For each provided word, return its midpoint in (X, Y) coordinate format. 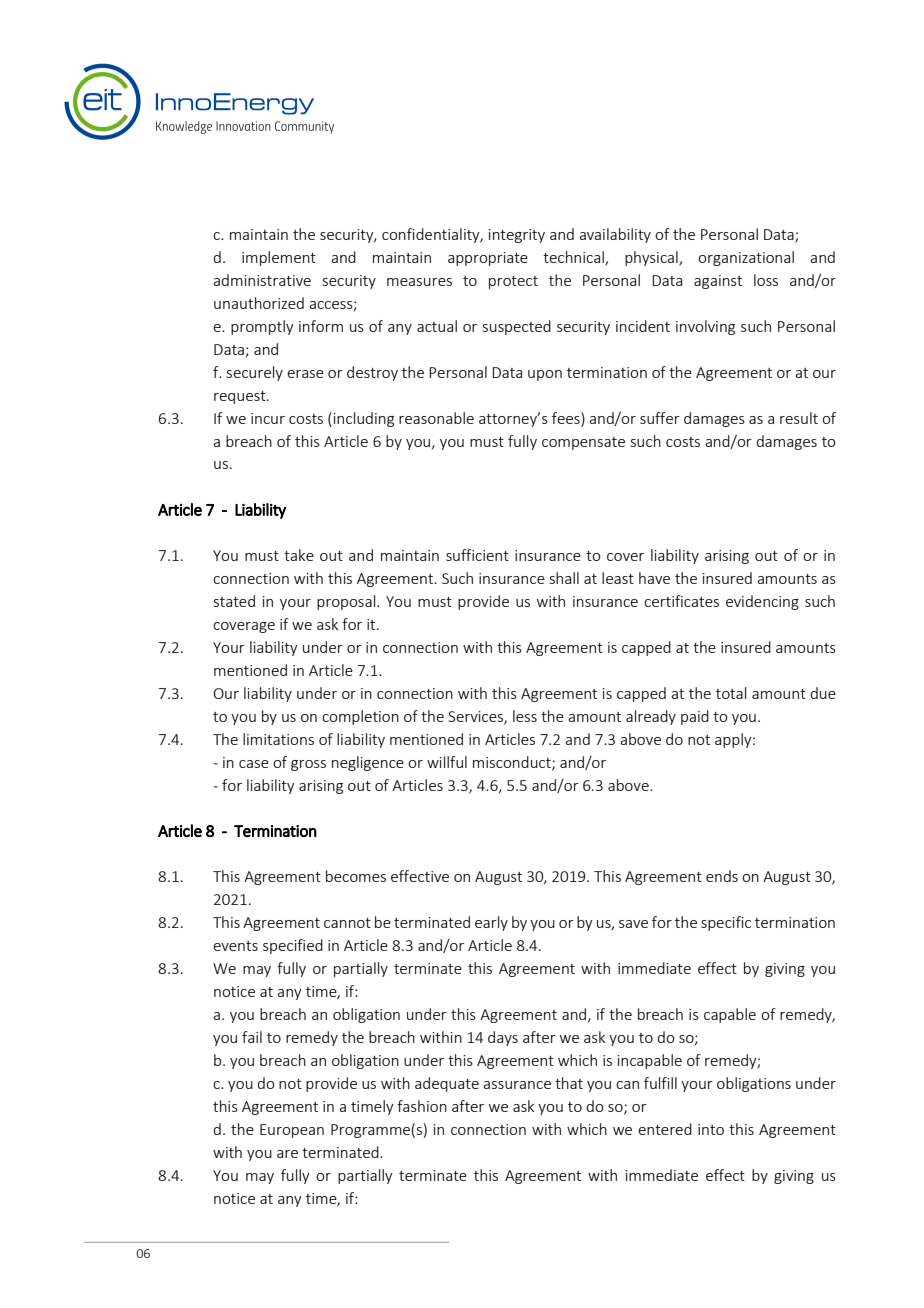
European (292, 1131)
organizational (746, 258)
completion (360, 717)
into (711, 1129)
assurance (517, 1085)
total (731, 693)
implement (279, 258)
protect (513, 282)
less (525, 716)
